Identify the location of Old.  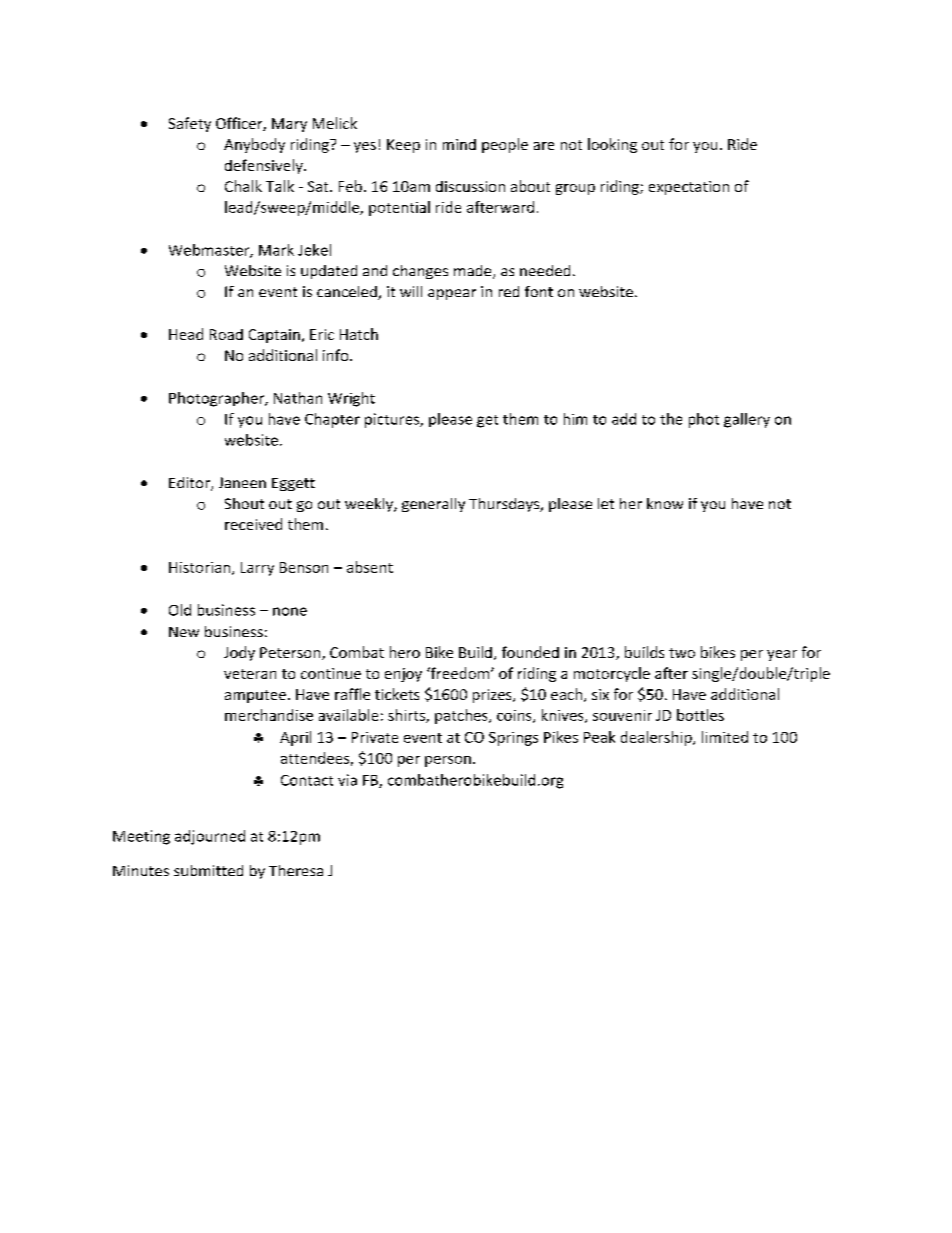
(180, 610).
